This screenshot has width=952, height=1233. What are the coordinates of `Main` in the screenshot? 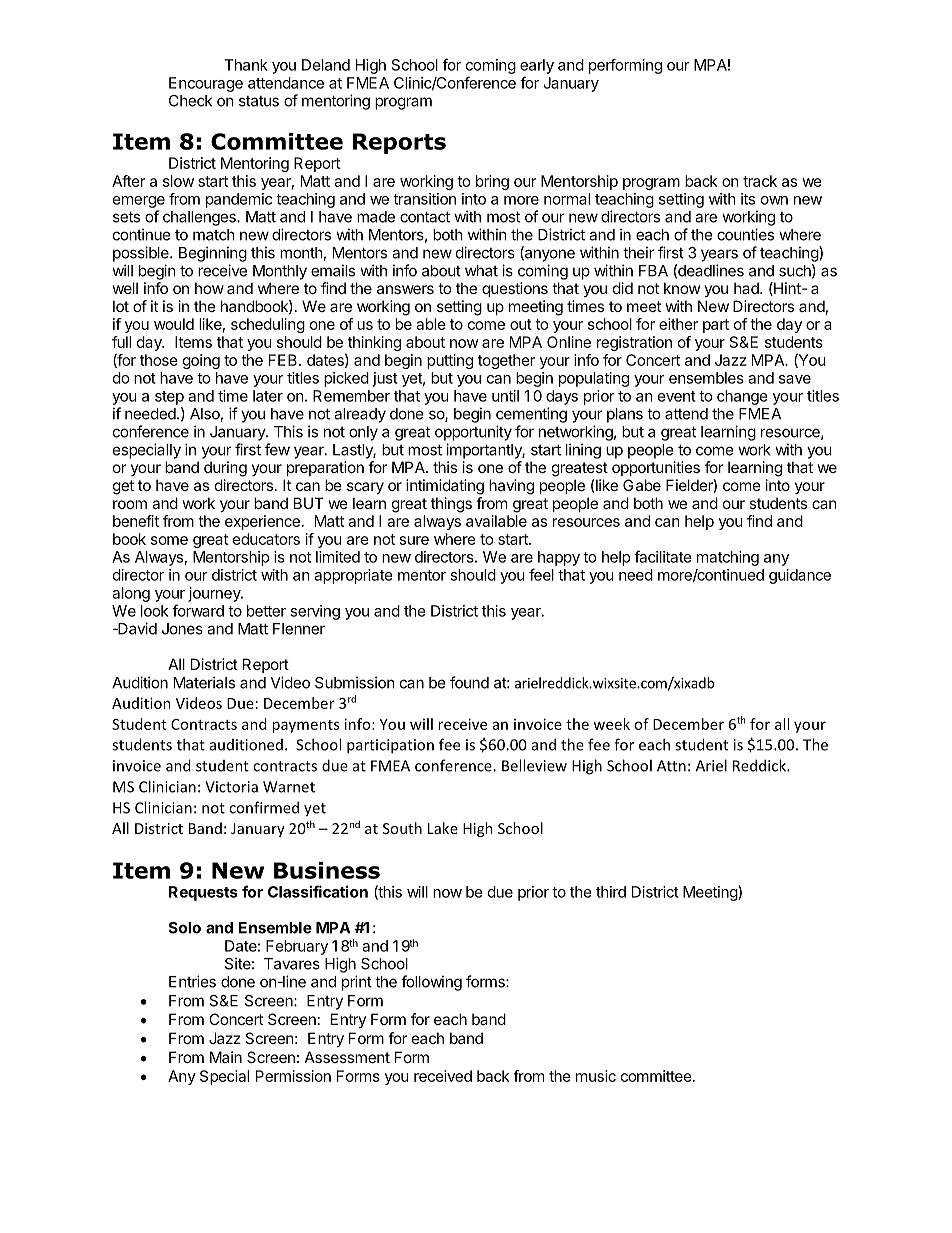 It's located at (226, 1057).
